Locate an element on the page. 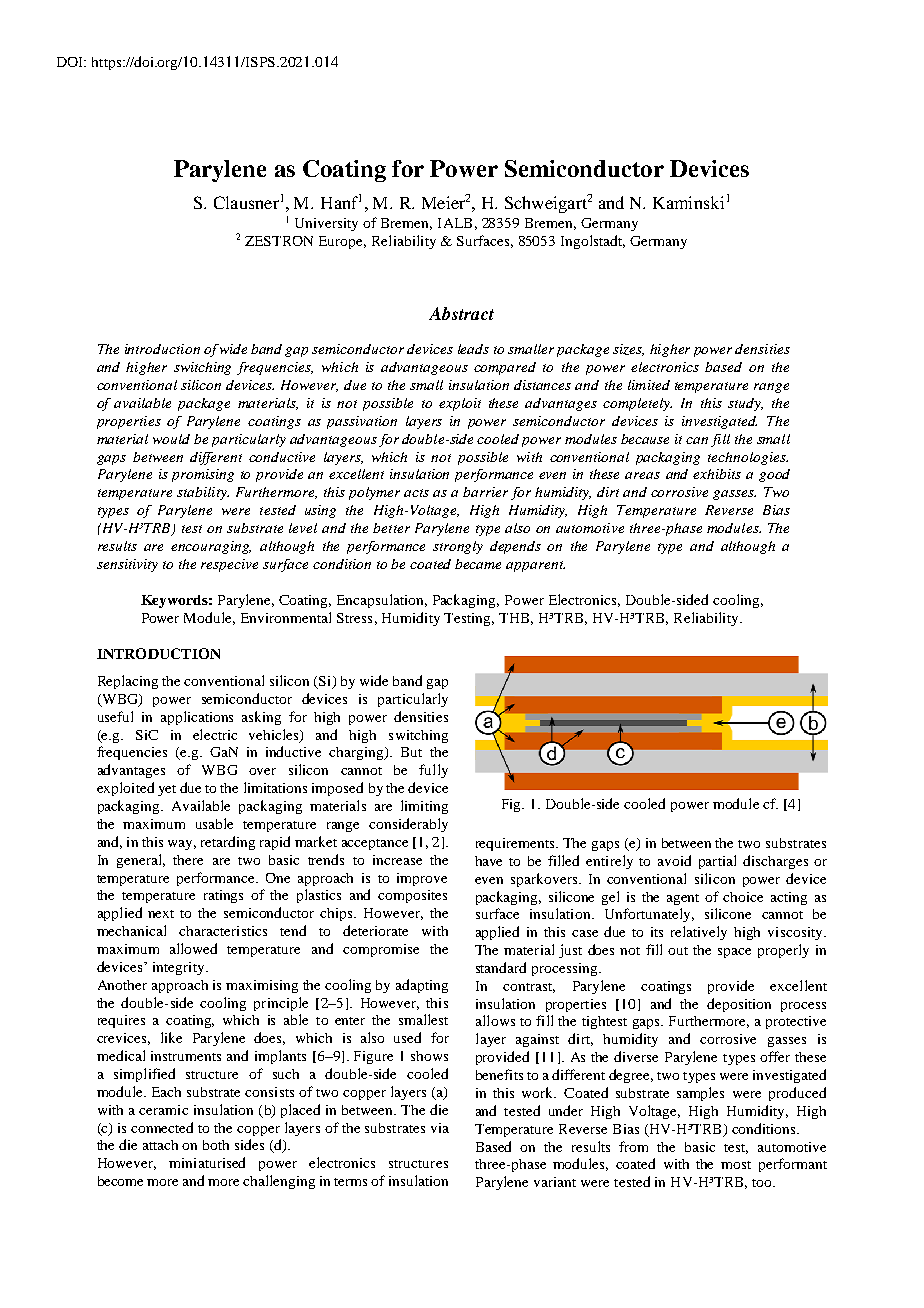 Image resolution: width=924 pixels, height=1308 pixels. University is located at coordinates (326, 224).
